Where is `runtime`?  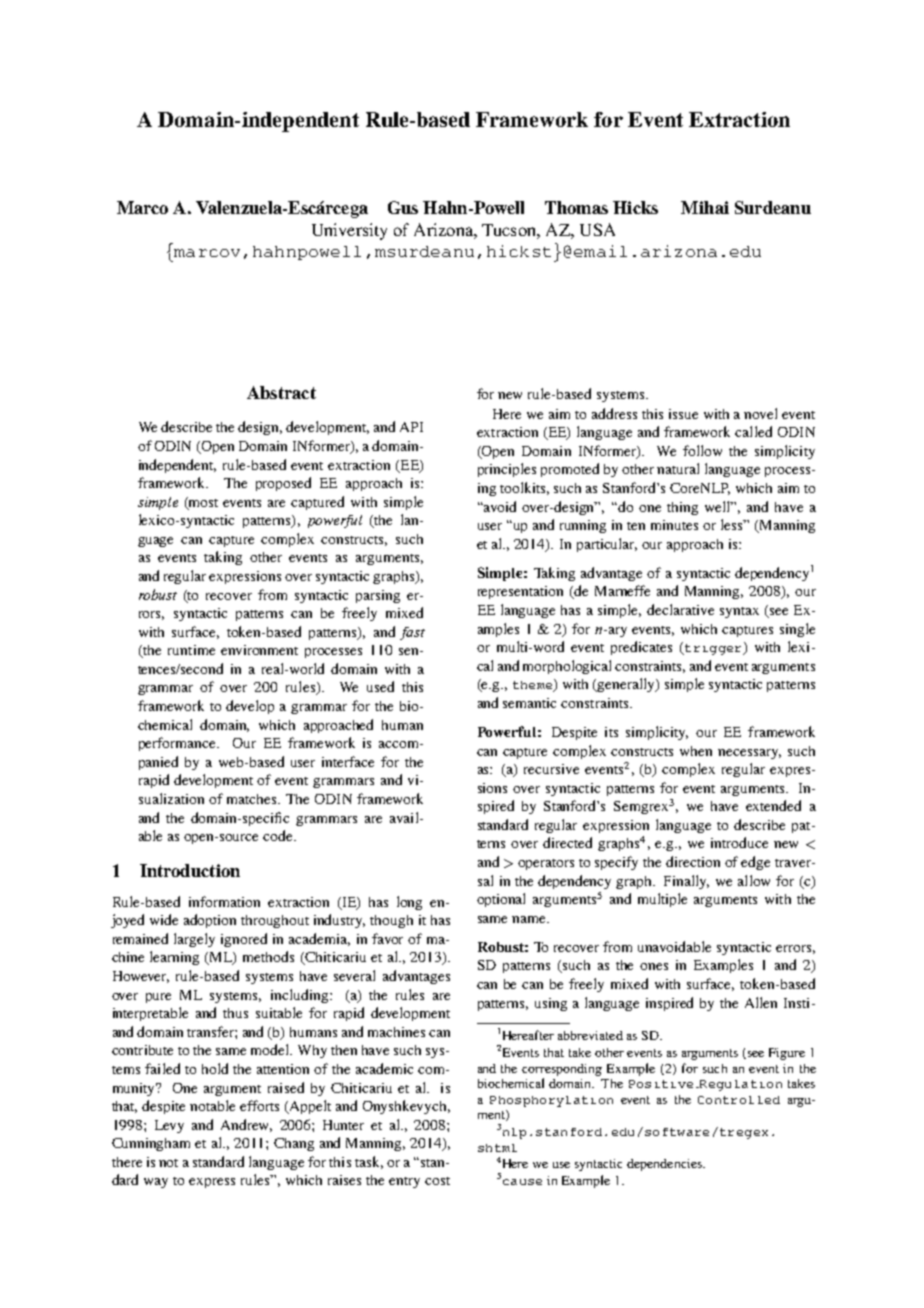
runtime is located at coordinates (191, 650).
